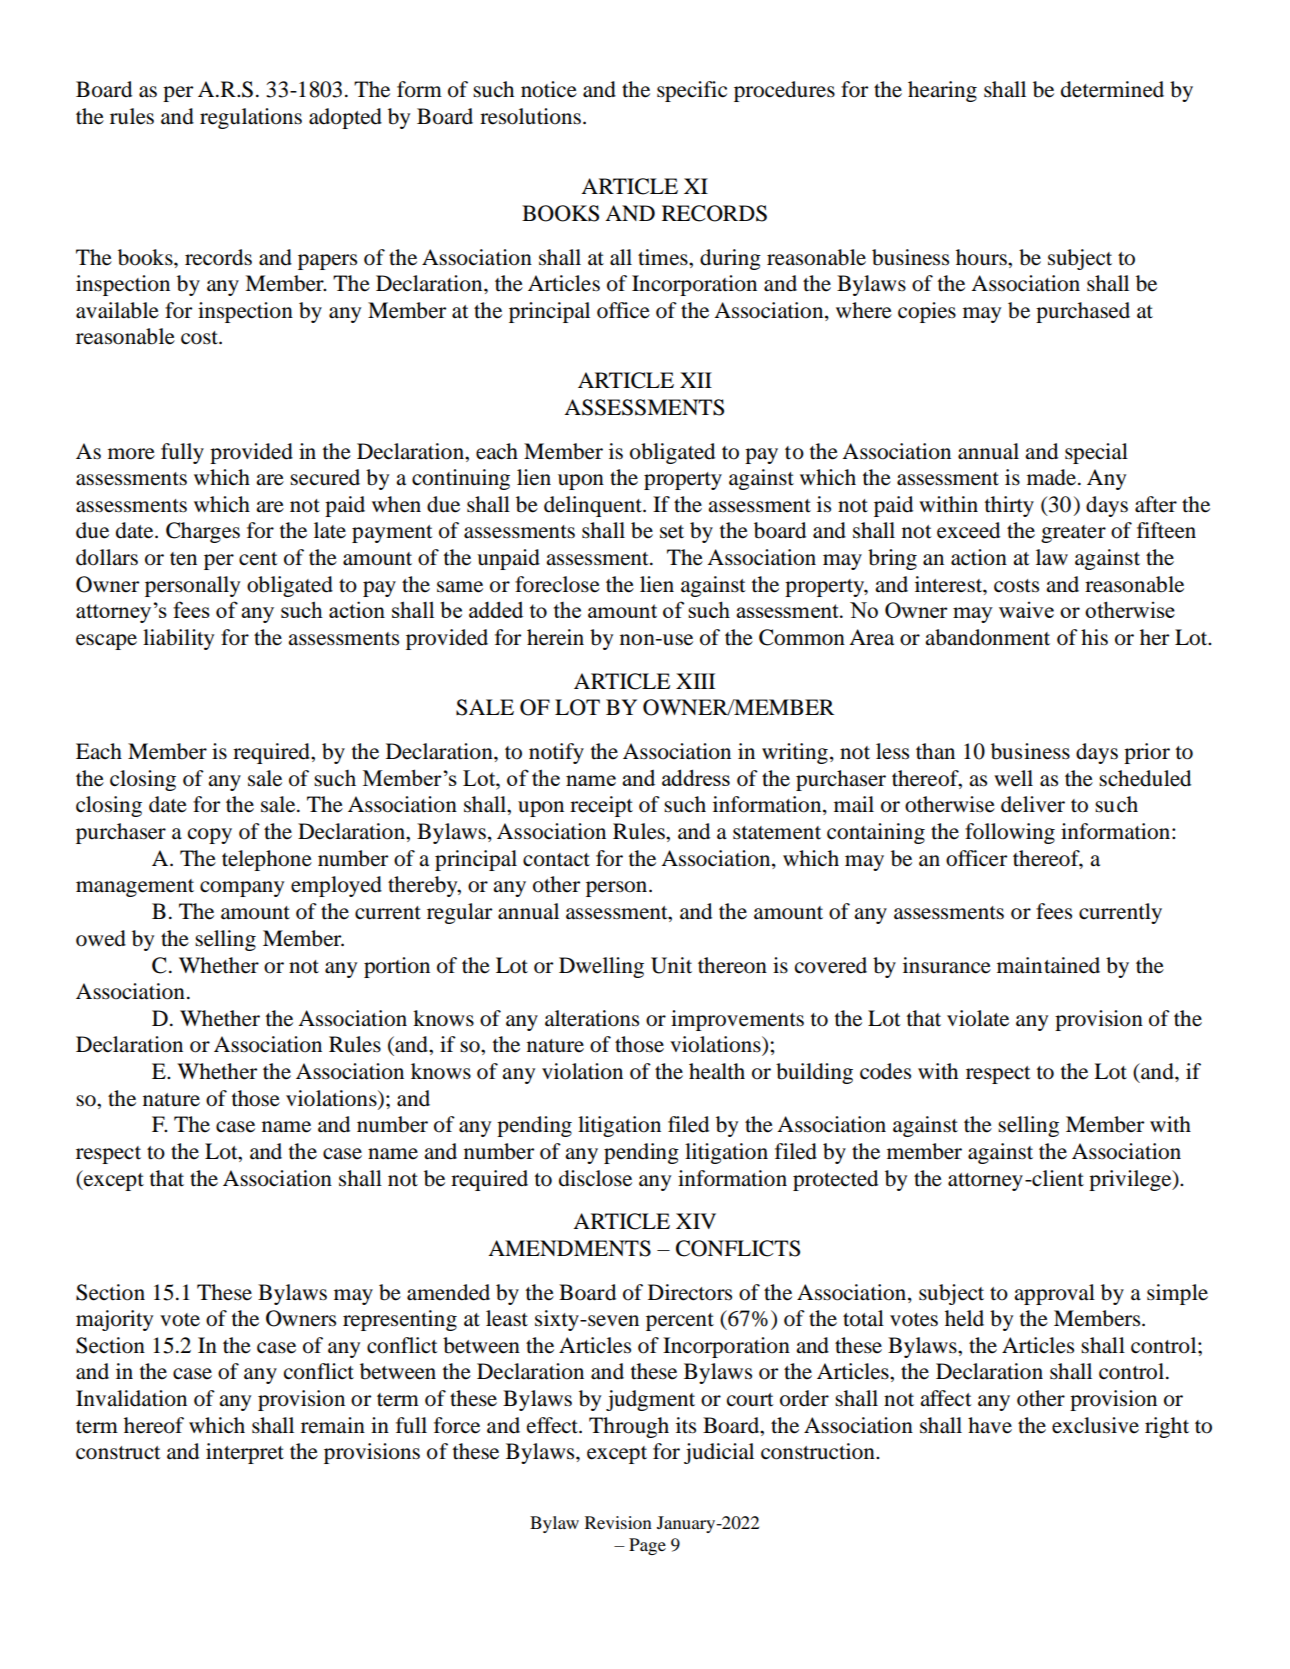  I want to click on liability, so click(178, 639).
